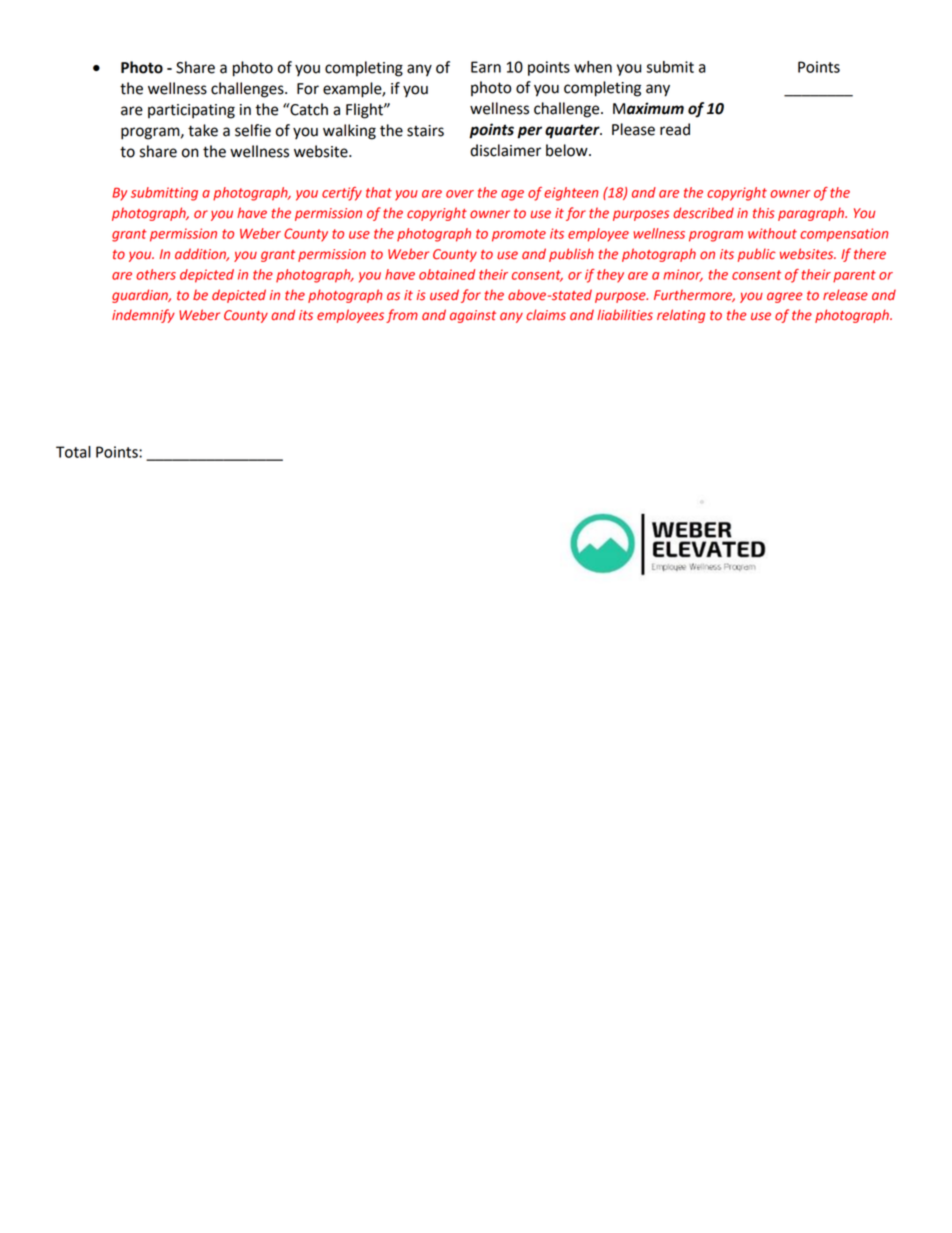 The height and width of the page is (1233, 952). Describe the element at coordinates (460, 194) in the page. I see `over` at that location.
